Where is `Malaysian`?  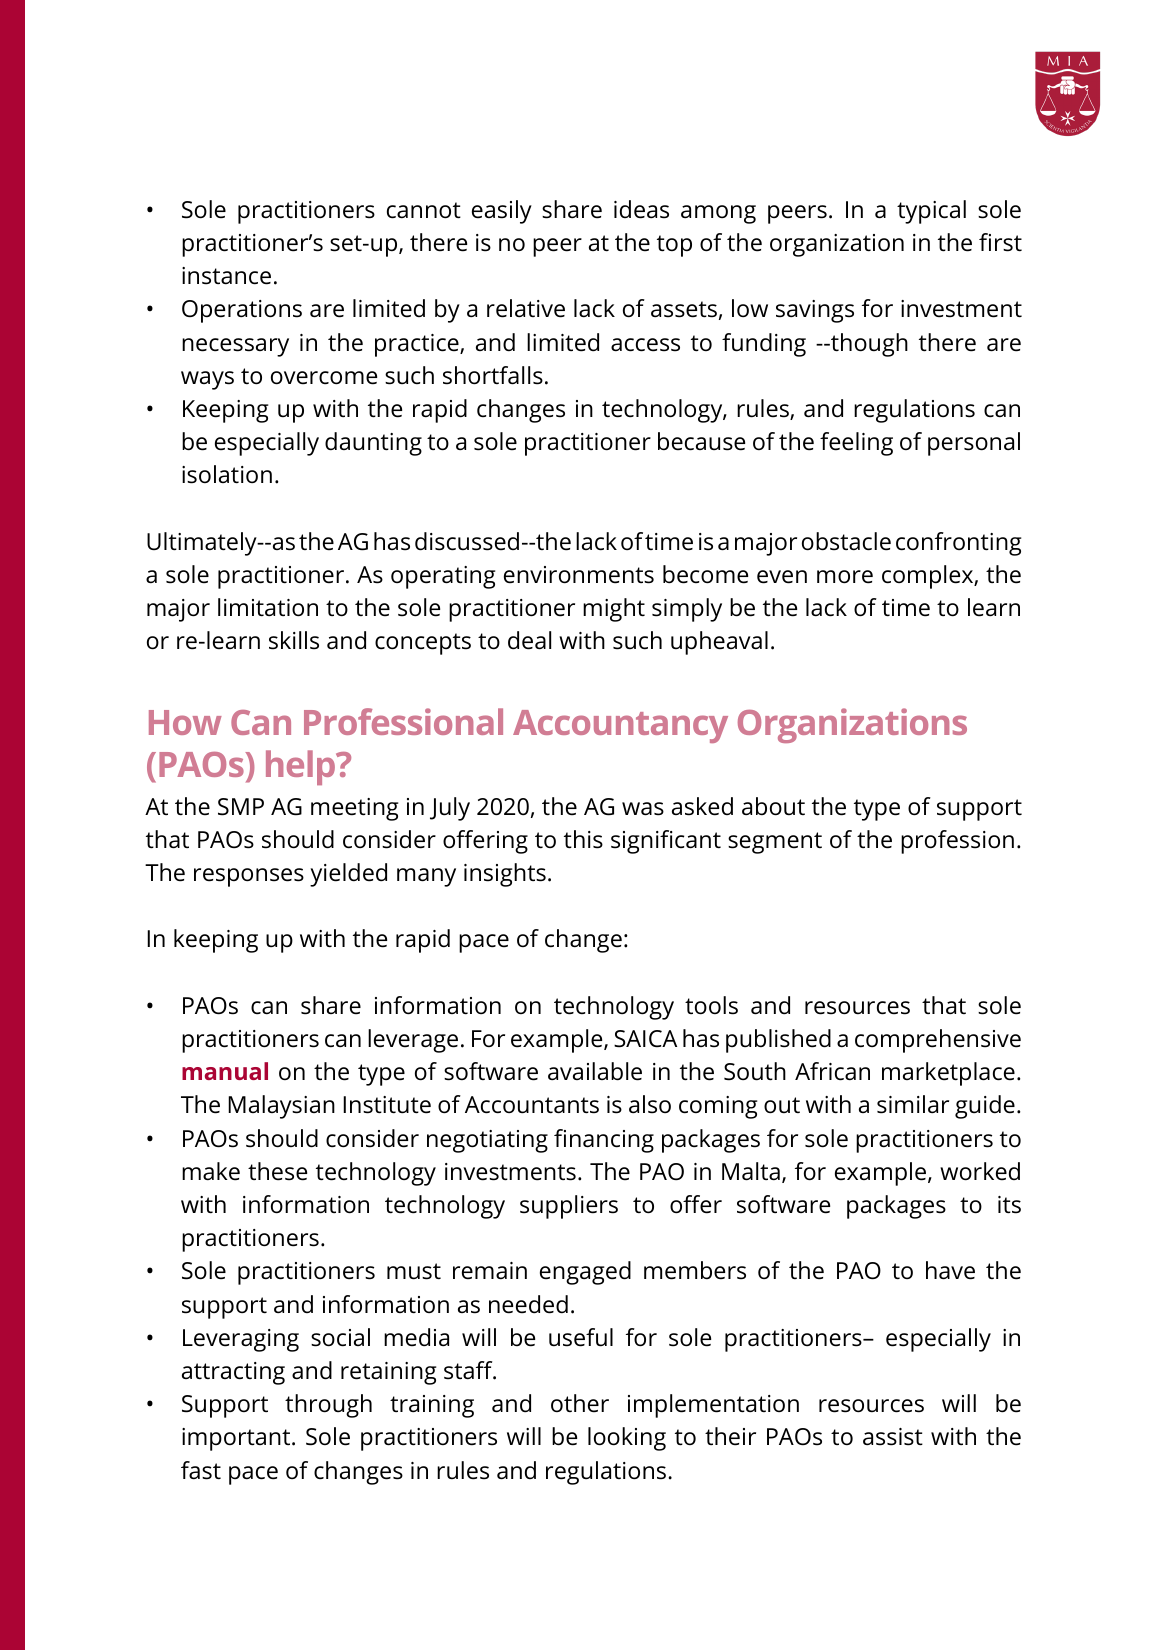 Malaysian is located at coordinates (281, 1107).
